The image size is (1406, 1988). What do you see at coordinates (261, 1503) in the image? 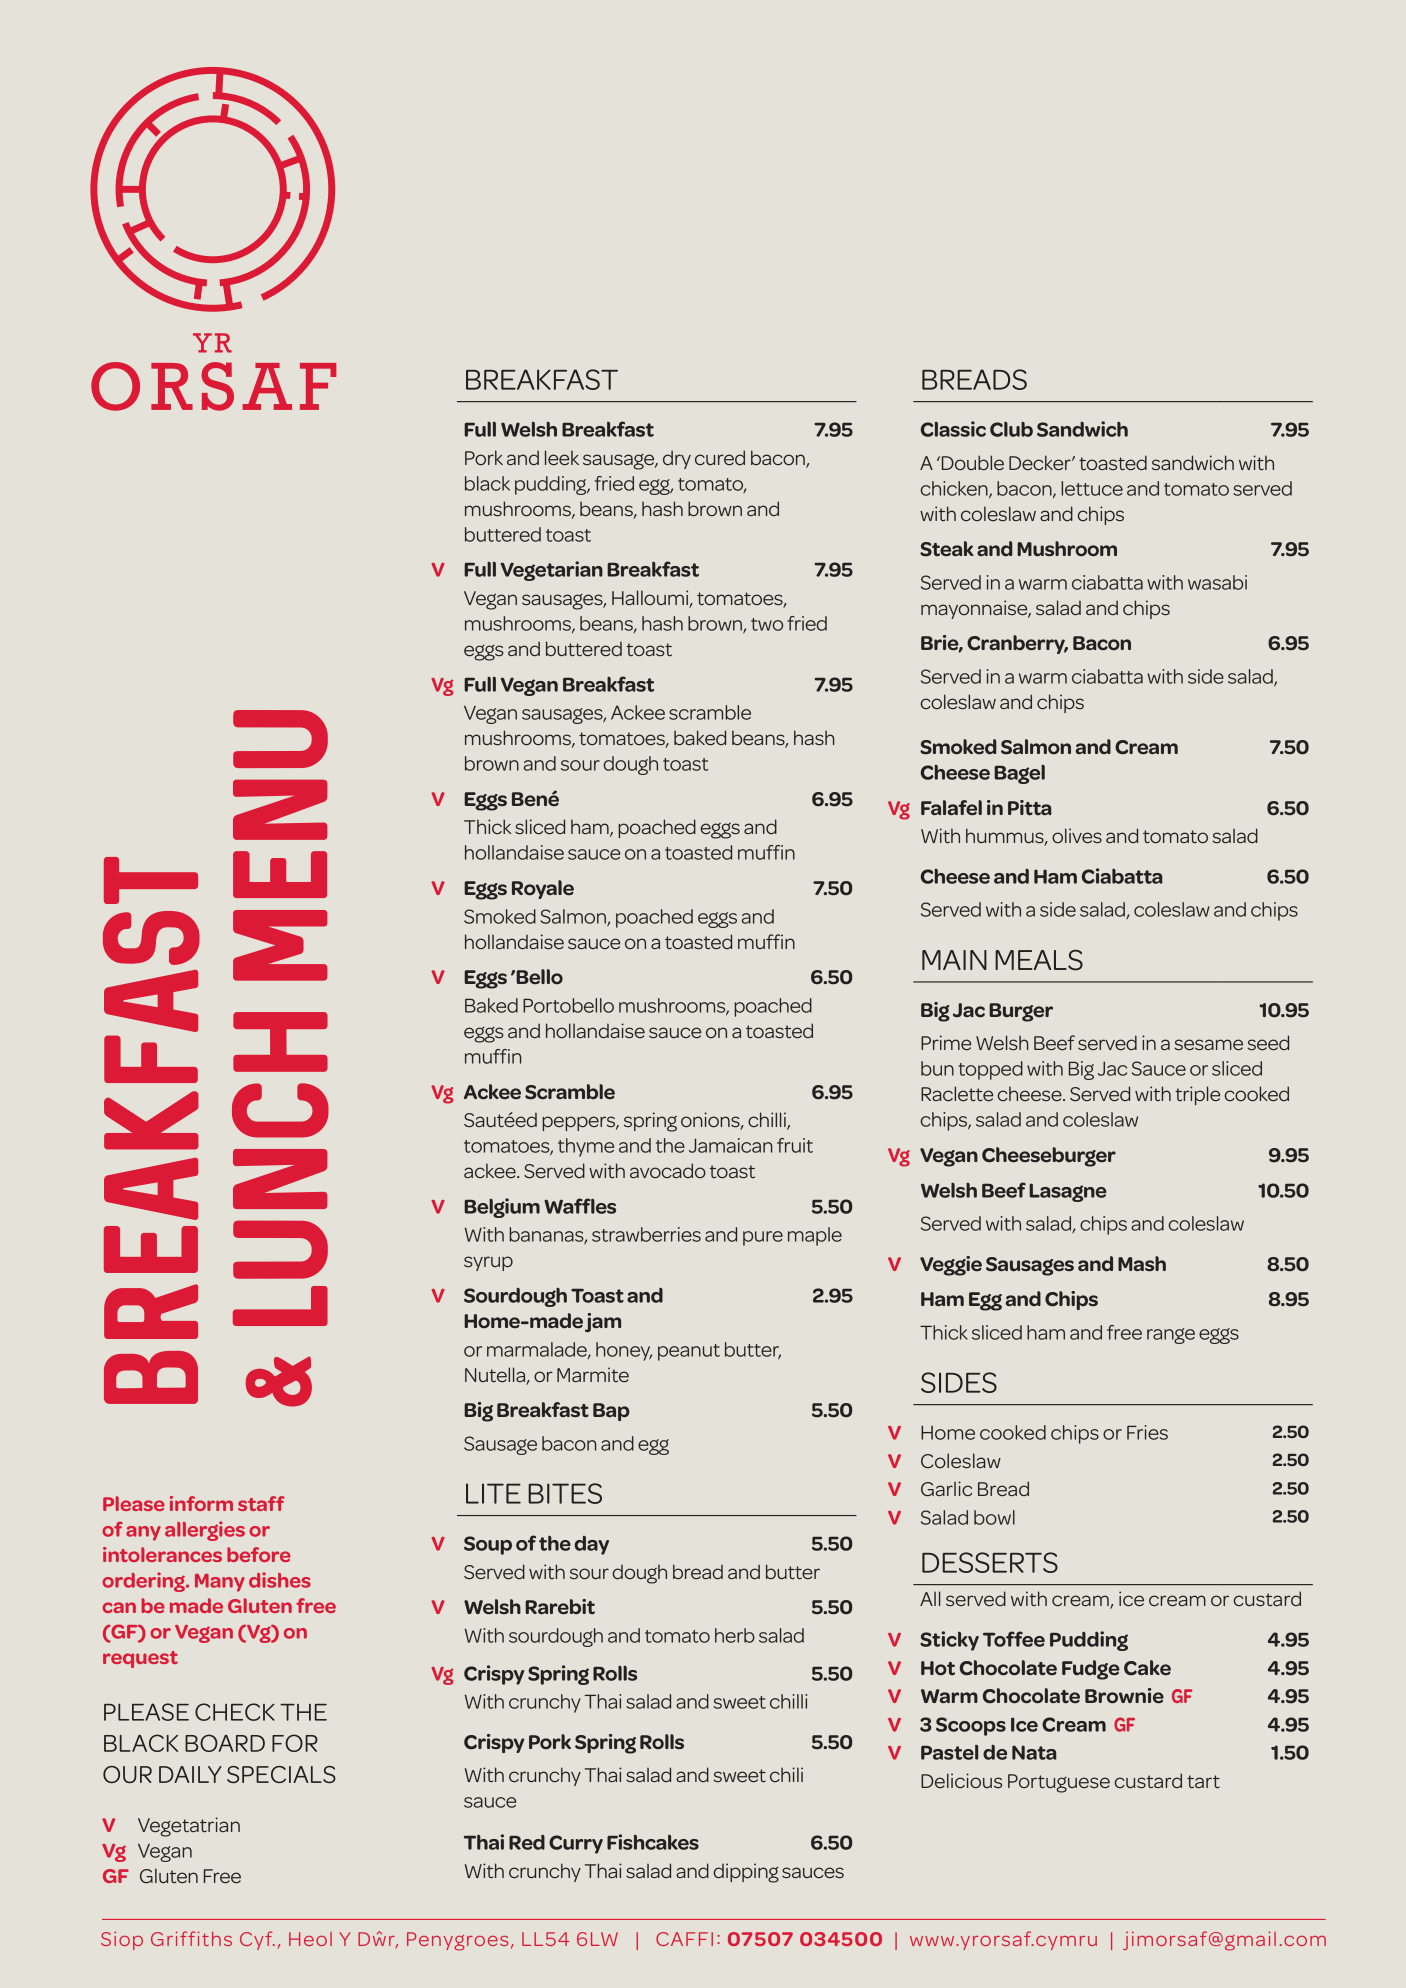
I see `staff` at bounding box center [261, 1503].
